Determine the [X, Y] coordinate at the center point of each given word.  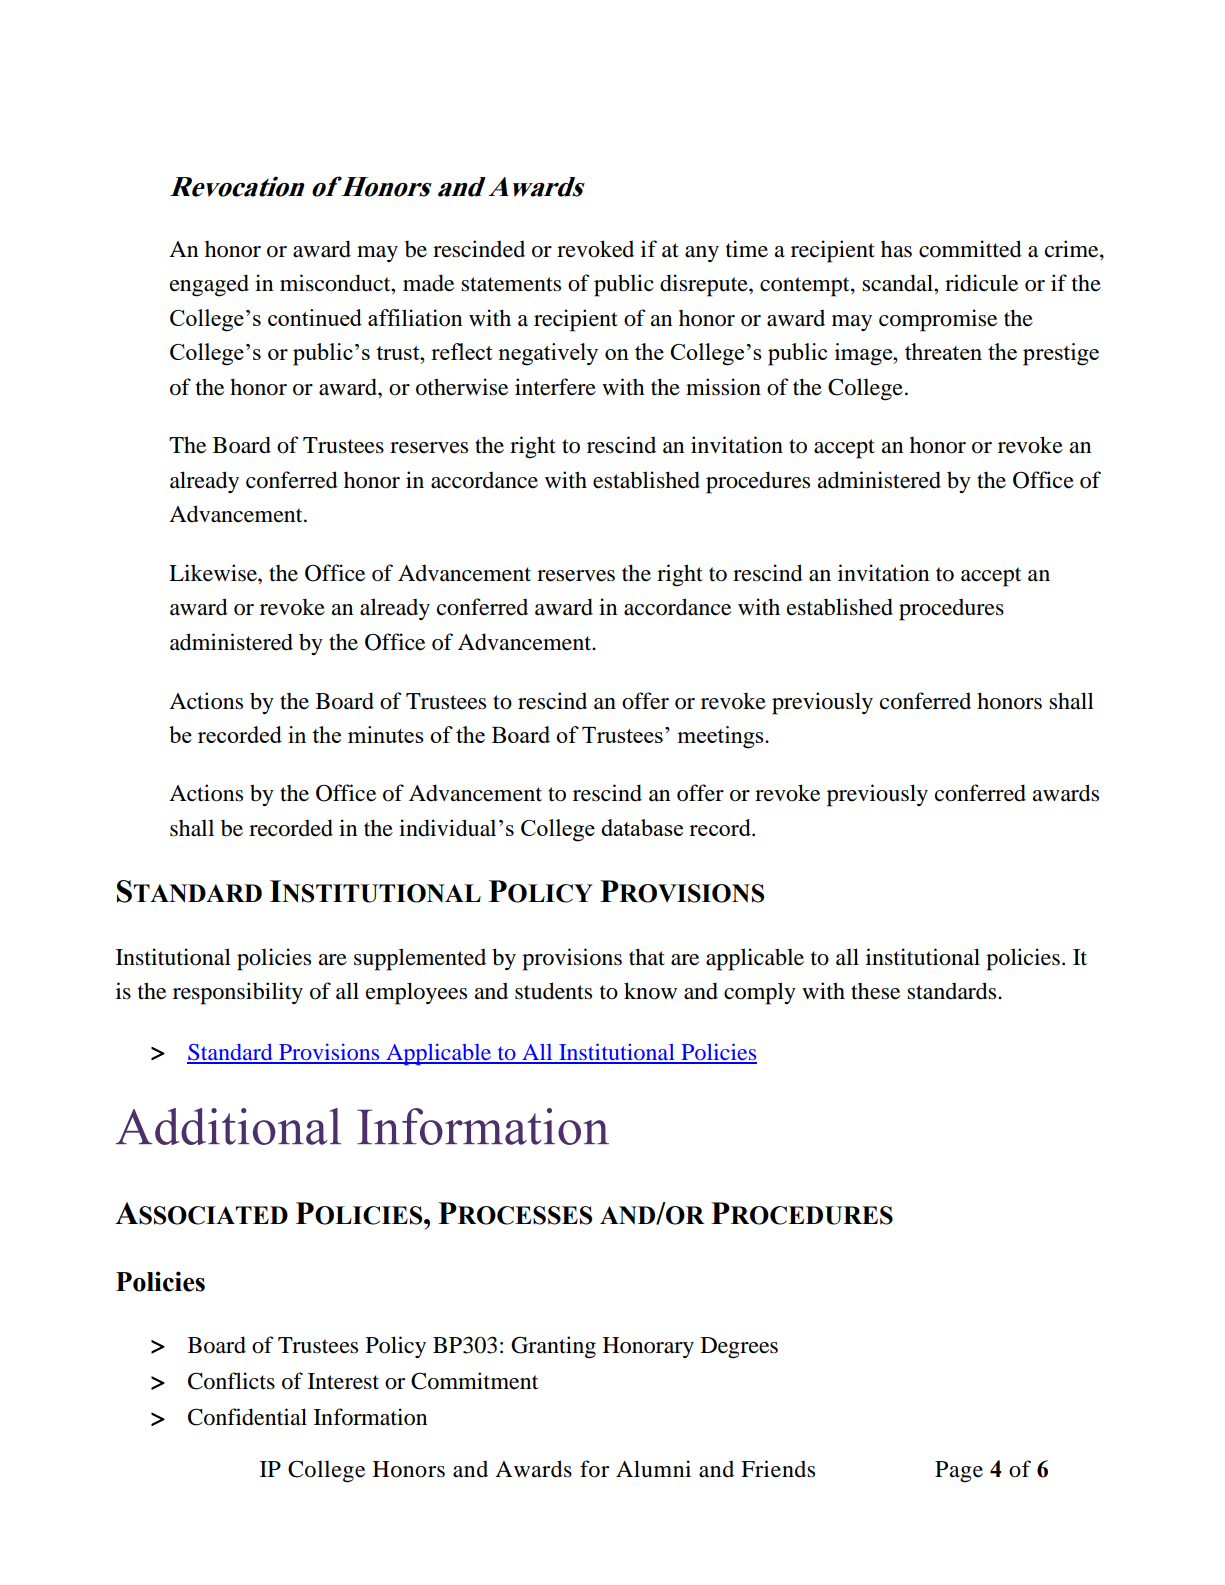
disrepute [705, 285]
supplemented [420, 959]
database [642, 827]
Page [959, 1472]
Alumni [653, 1469]
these [875, 991]
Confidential [247, 1417]
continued [315, 317]
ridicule [981, 283]
